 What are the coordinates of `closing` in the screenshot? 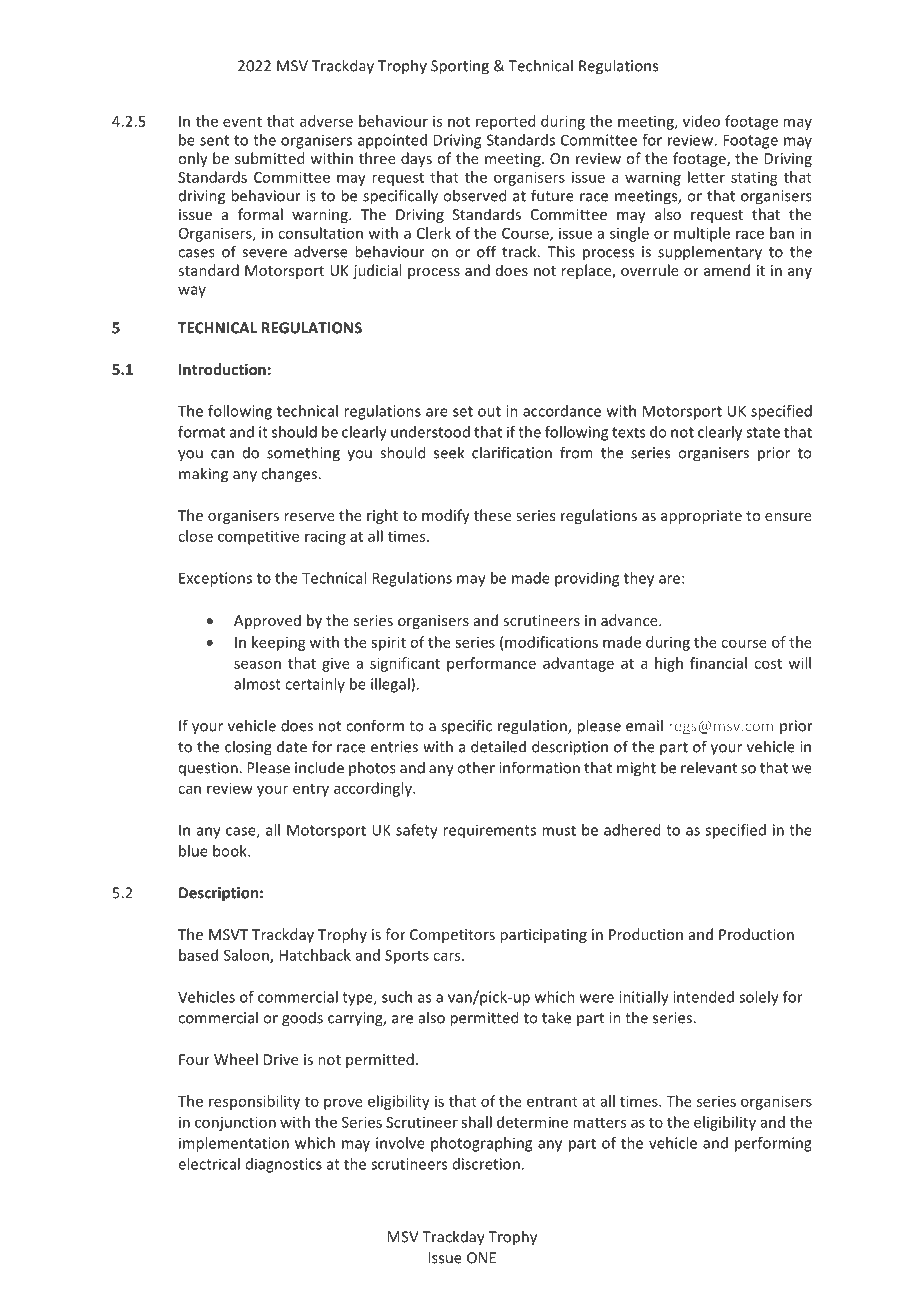 It's located at (248, 748).
